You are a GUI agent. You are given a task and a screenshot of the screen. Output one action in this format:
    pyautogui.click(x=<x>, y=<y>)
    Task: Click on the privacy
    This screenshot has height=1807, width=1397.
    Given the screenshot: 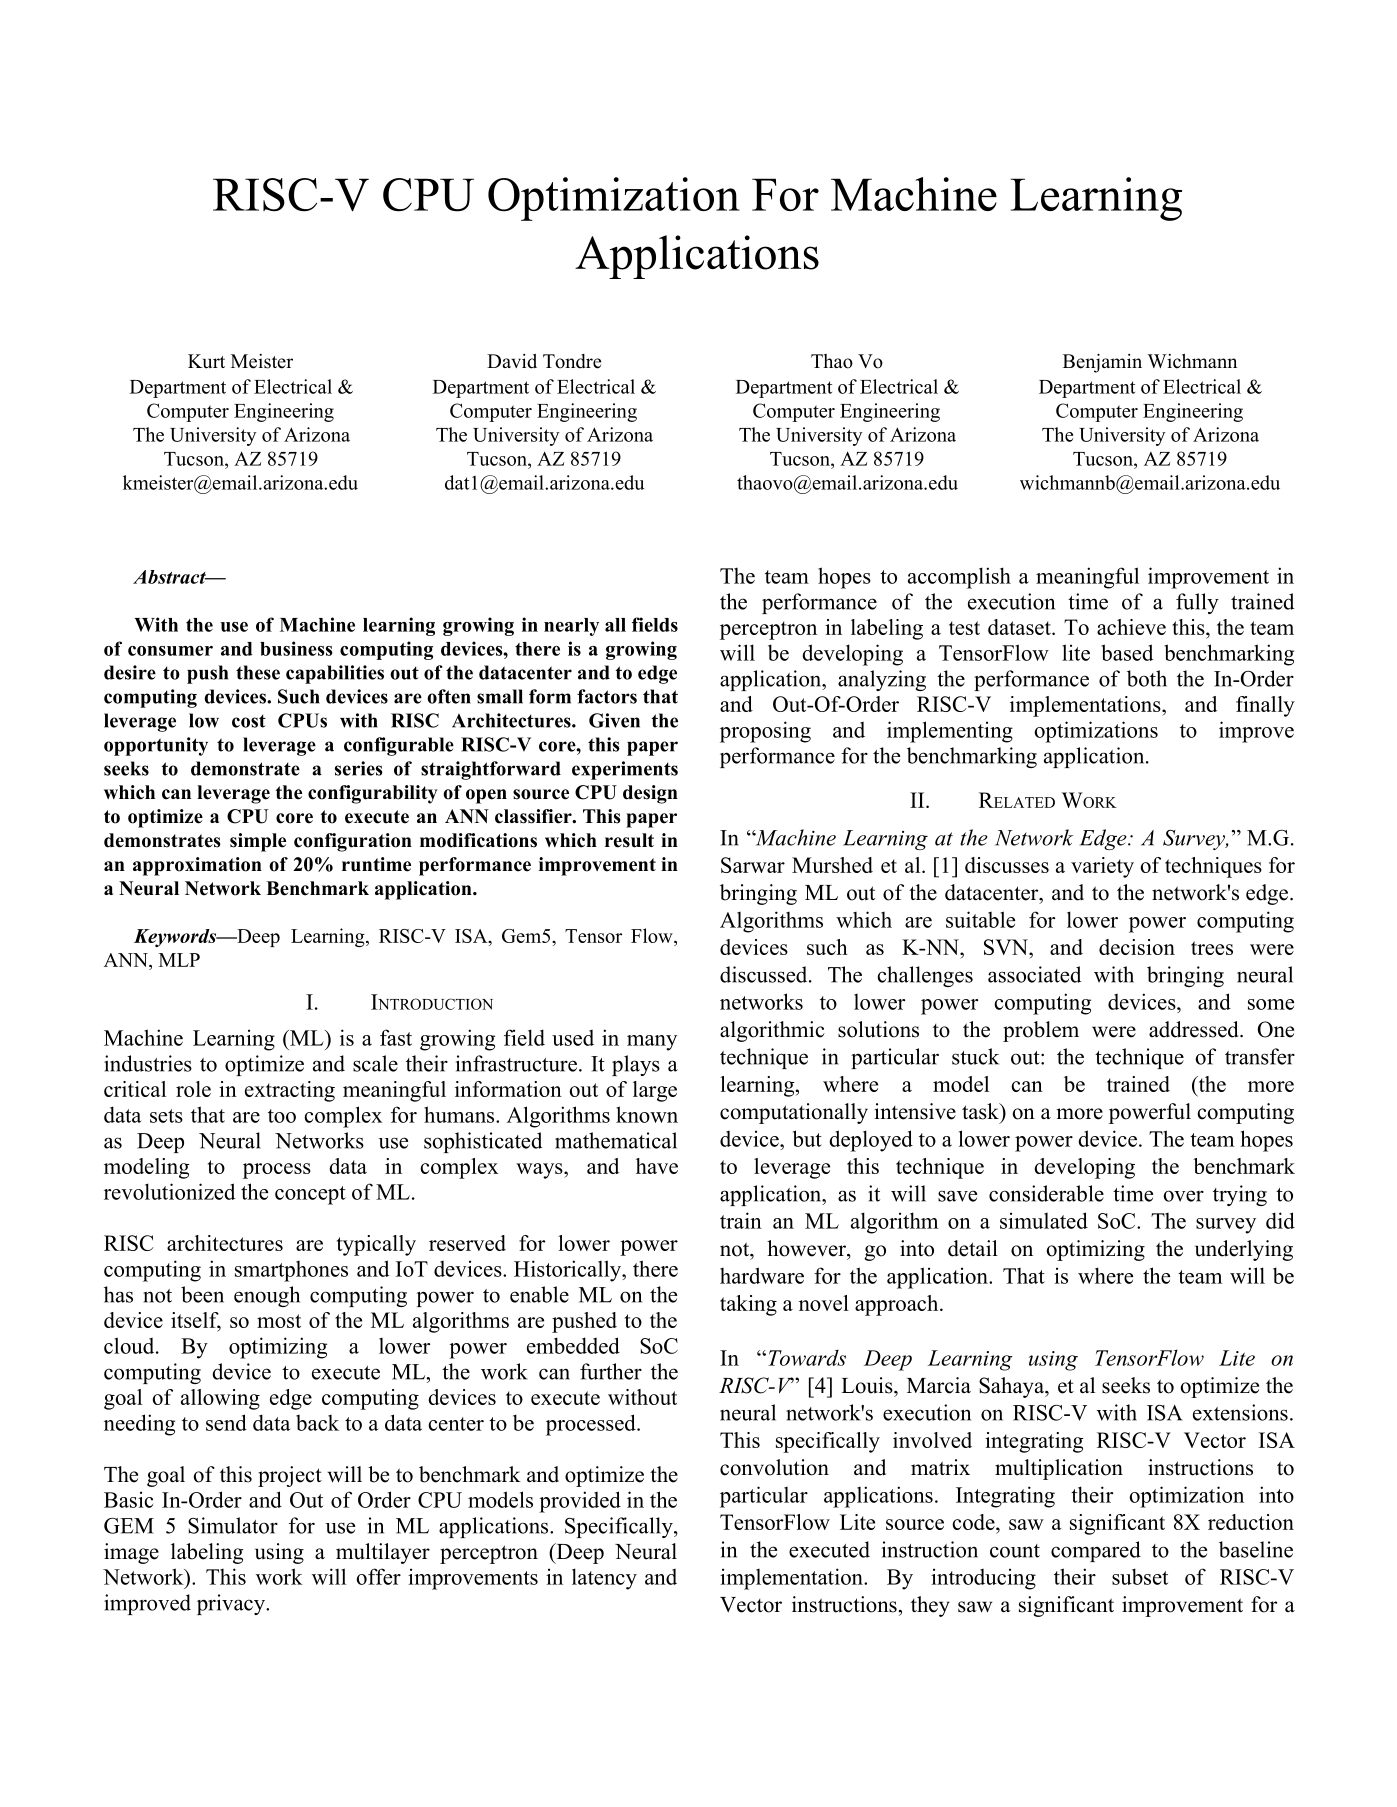 What is the action you would take?
    pyautogui.click(x=232, y=1604)
